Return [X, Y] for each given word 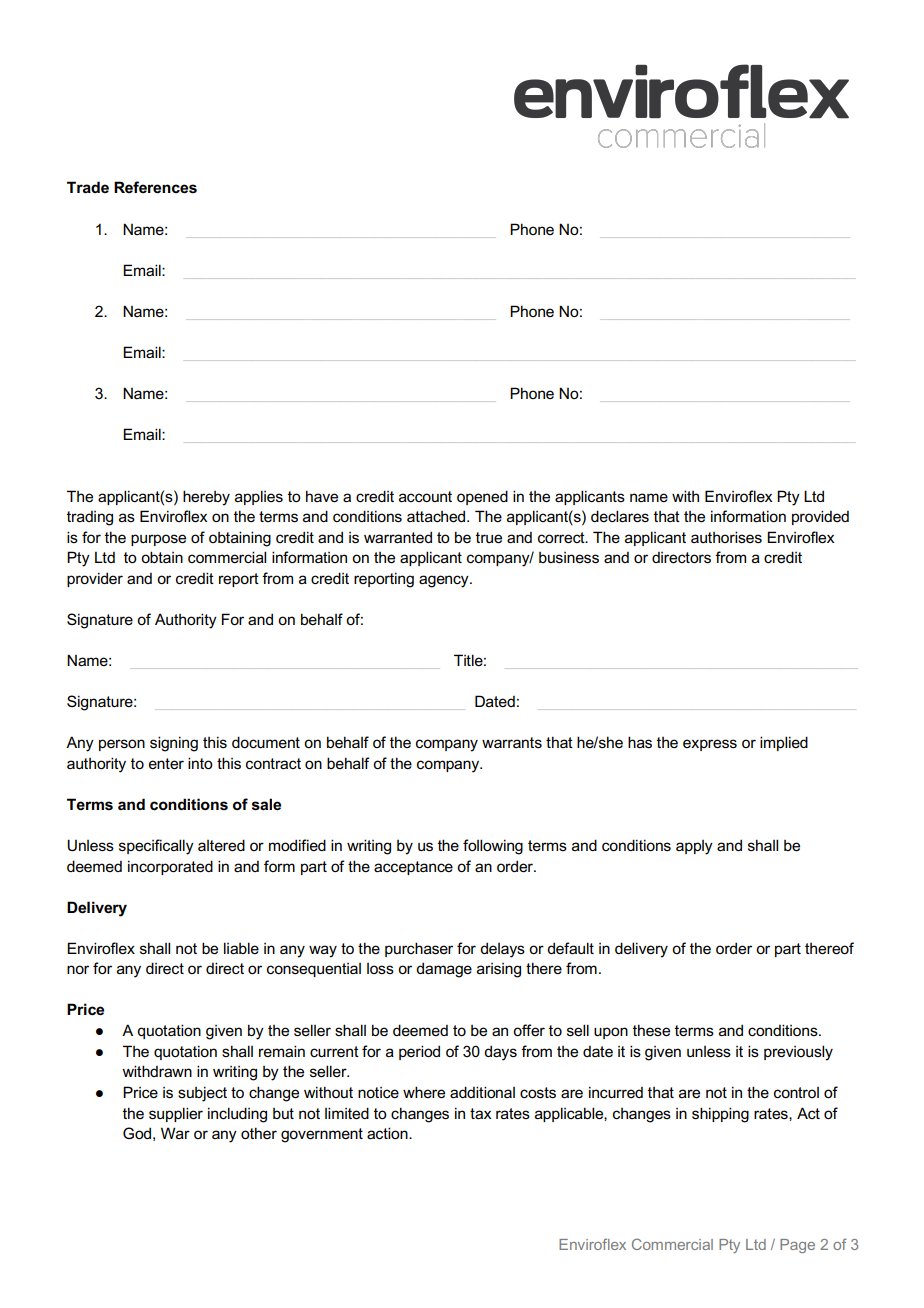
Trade [88, 187]
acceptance [413, 868]
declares [620, 516]
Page [797, 1246]
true [489, 538]
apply [694, 847]
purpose [158, 540]
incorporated [170, 867]
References [155, 187]
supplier [176, 1114]
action [388, 1133]
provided [820, 517]
